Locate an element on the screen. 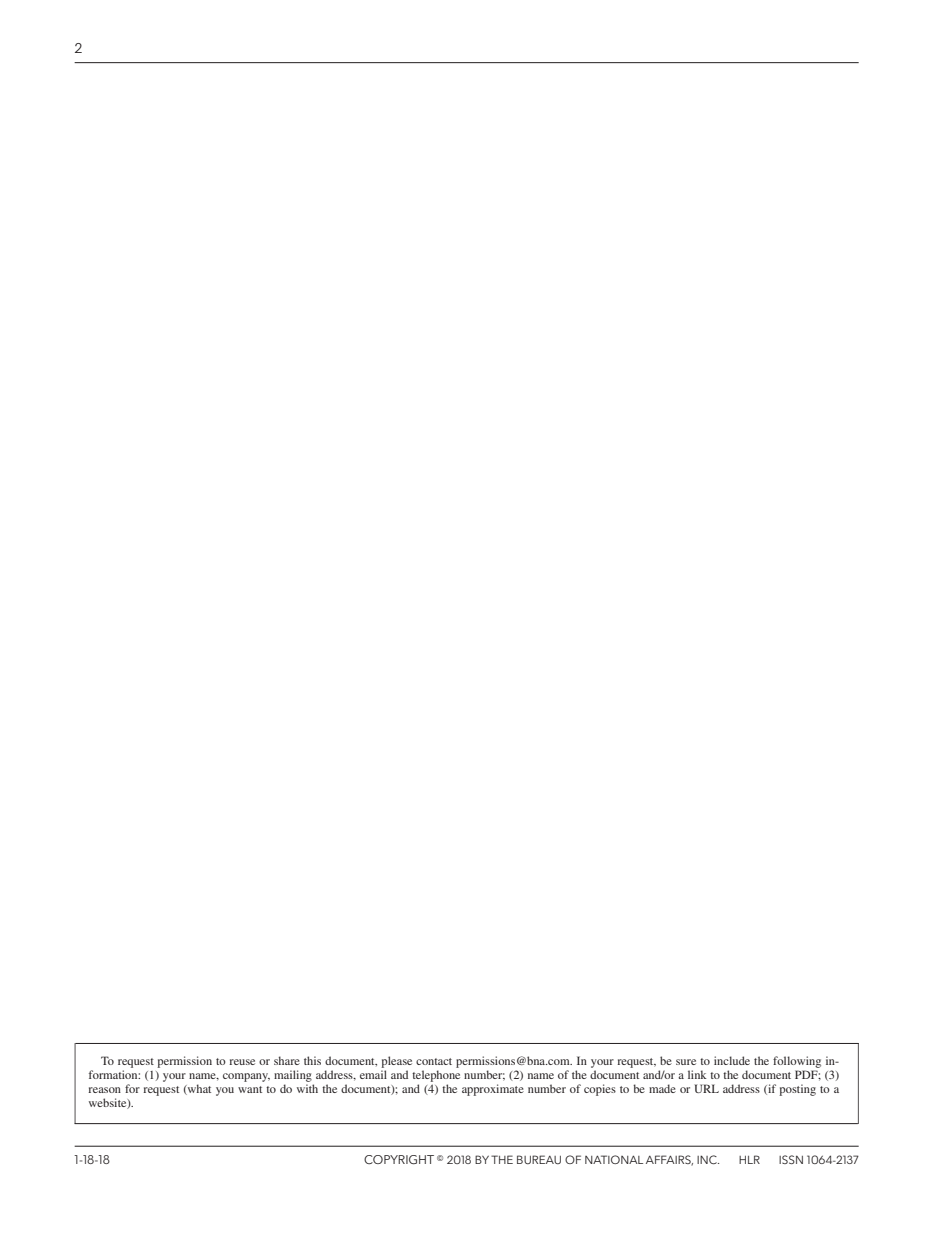  reason is located at coordinates (104, 1090).
